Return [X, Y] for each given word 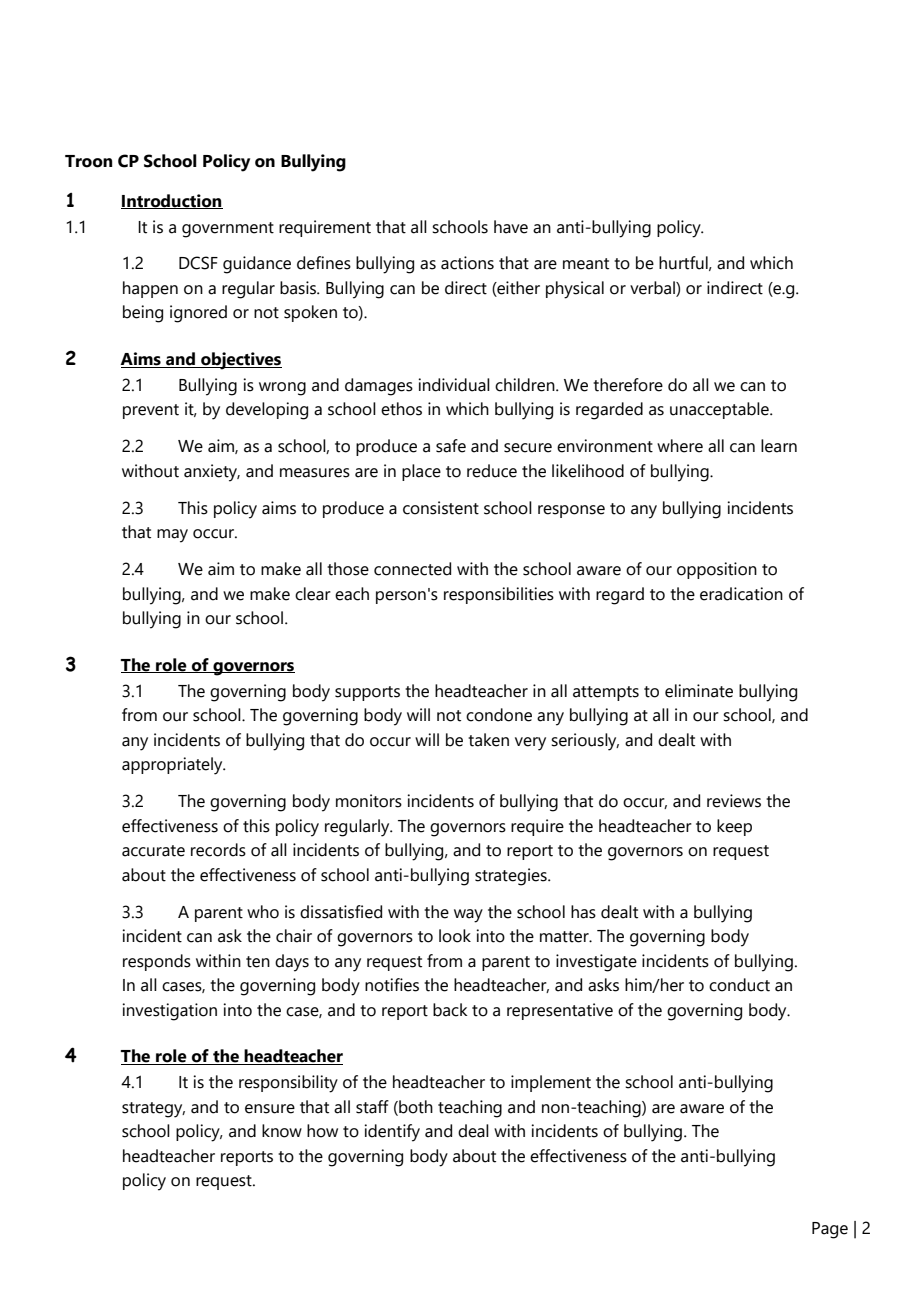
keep [734, 827]
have [511, 227]
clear [313, 594]
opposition [717, 570]
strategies [512, 877]
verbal [653, 289]
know [282, 1131]
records [218, 850]
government [228, 230]
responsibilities [499, 595]
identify [392, 1133]
